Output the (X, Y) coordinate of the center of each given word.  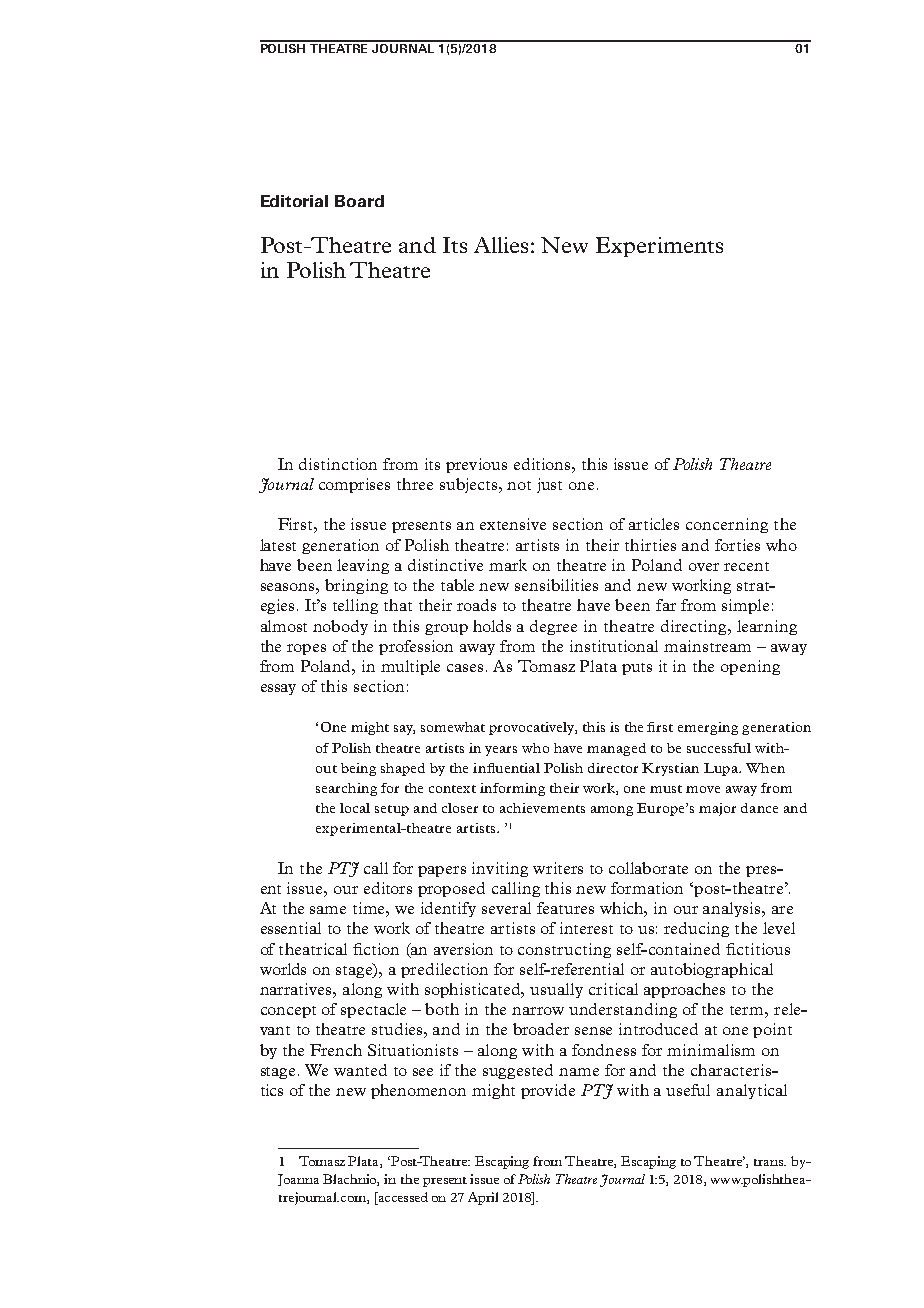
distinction (338, 464)
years (501, 751)
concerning (727, 525)
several (506, 908)
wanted (360, 1070)
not (519, 485)
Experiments (659, 247)
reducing (696, 929)
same (328, 910)
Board (359, 201)
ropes (306, 649)
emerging (708, 728)
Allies (501, 245)
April (483, 1198)
